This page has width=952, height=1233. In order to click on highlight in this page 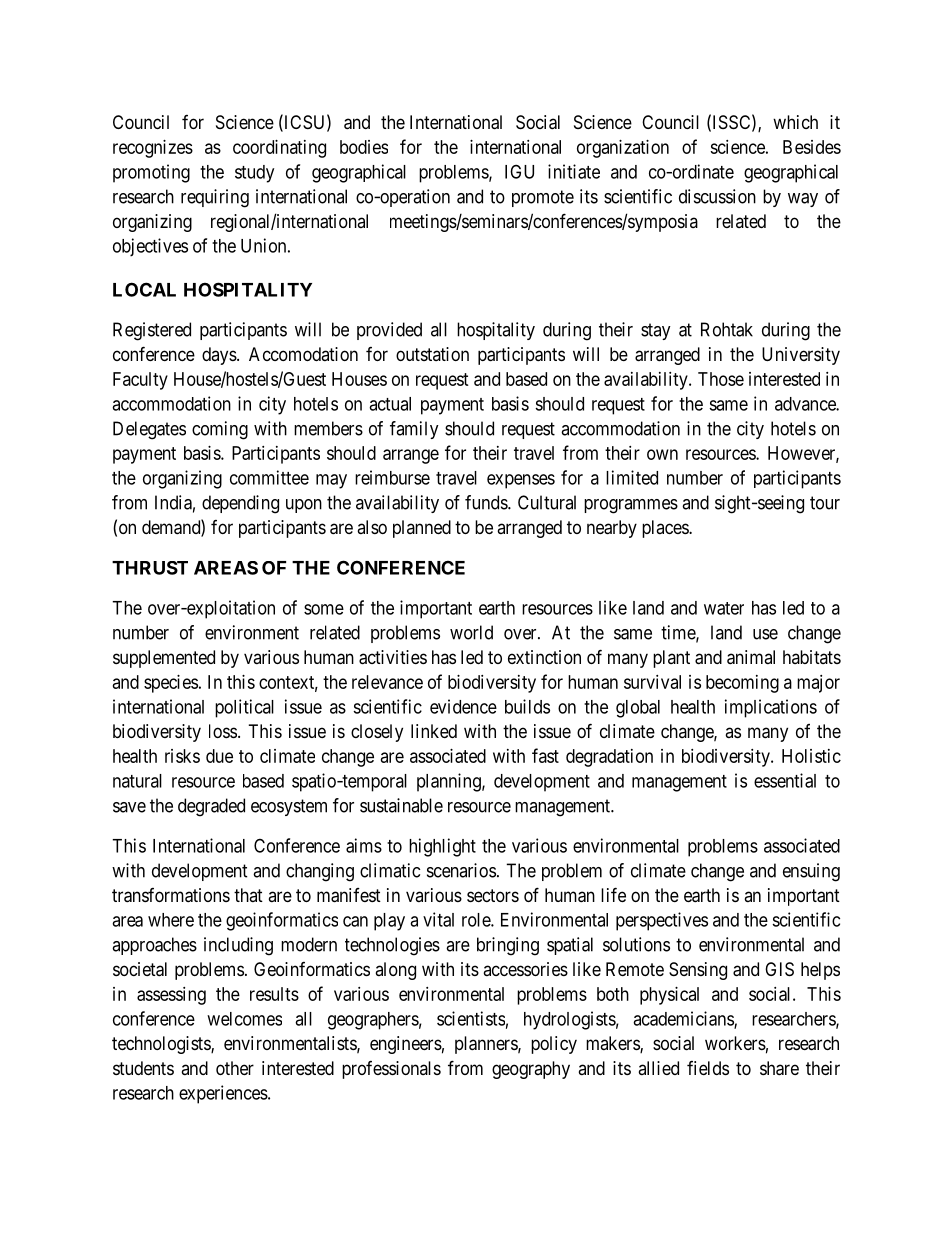, I will do `click(442, 847)`.
